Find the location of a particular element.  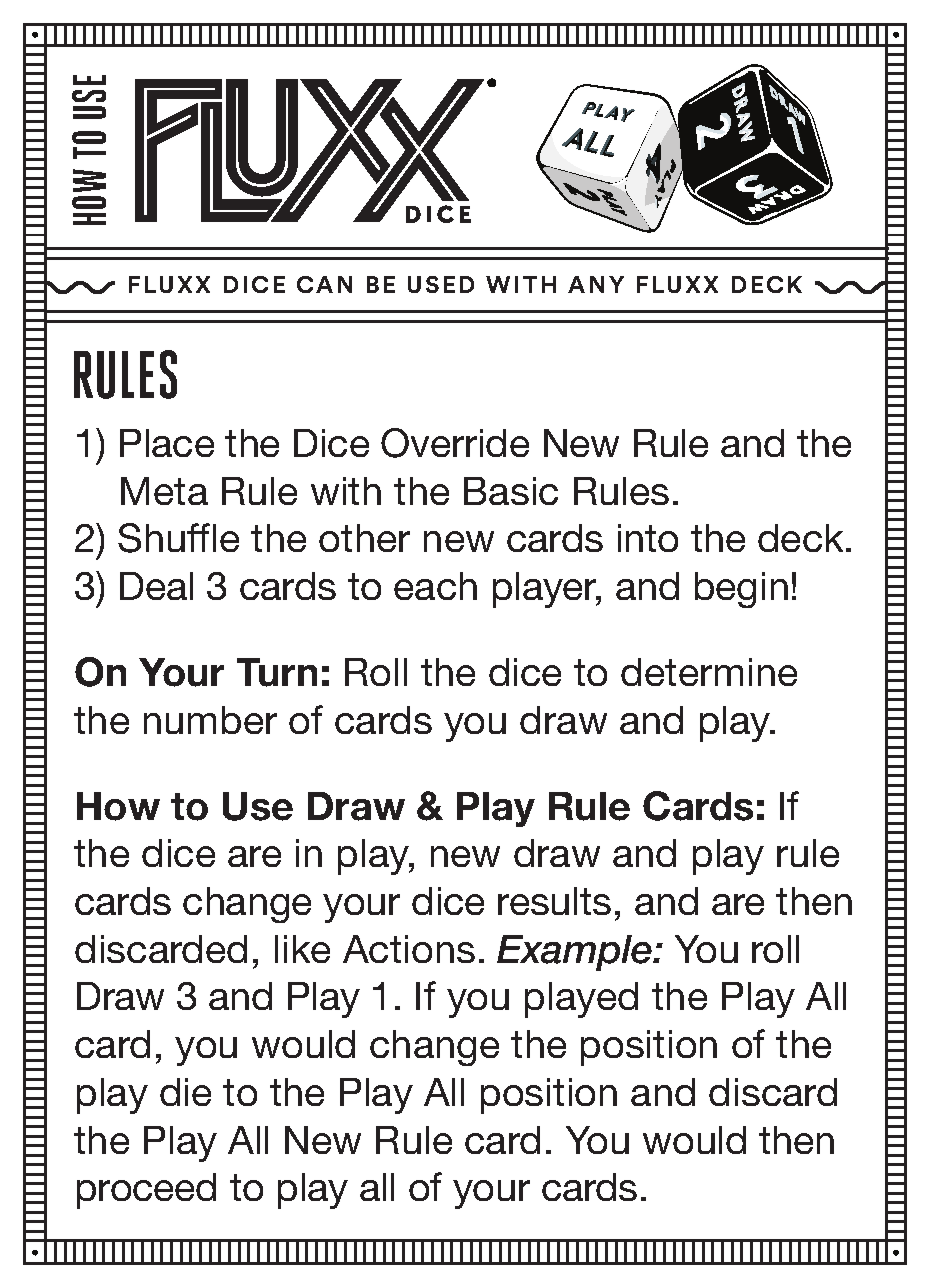

each is located at coordinates (435, 586).
